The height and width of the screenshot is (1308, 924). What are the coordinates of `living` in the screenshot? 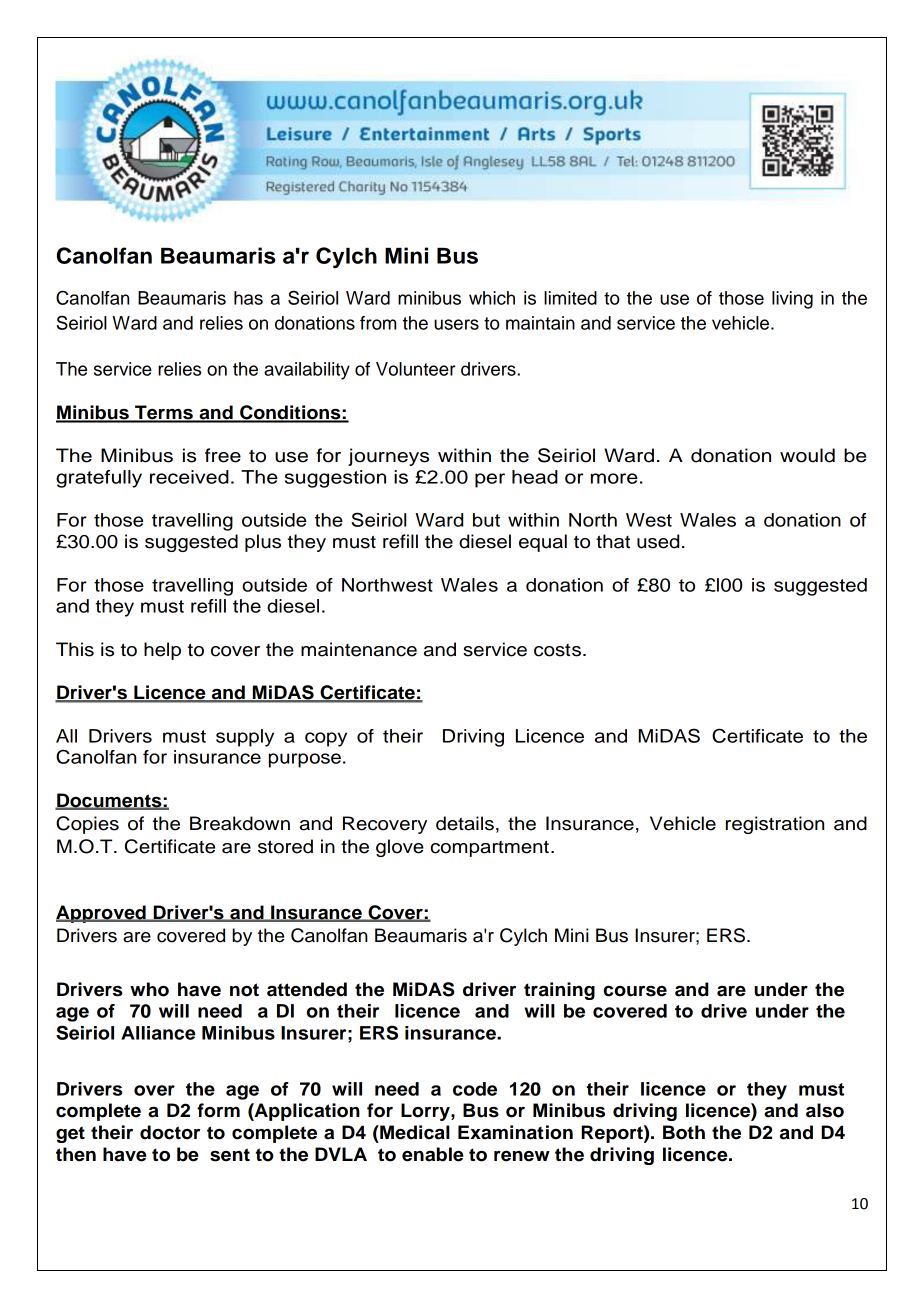 It's located at (792, 300).
